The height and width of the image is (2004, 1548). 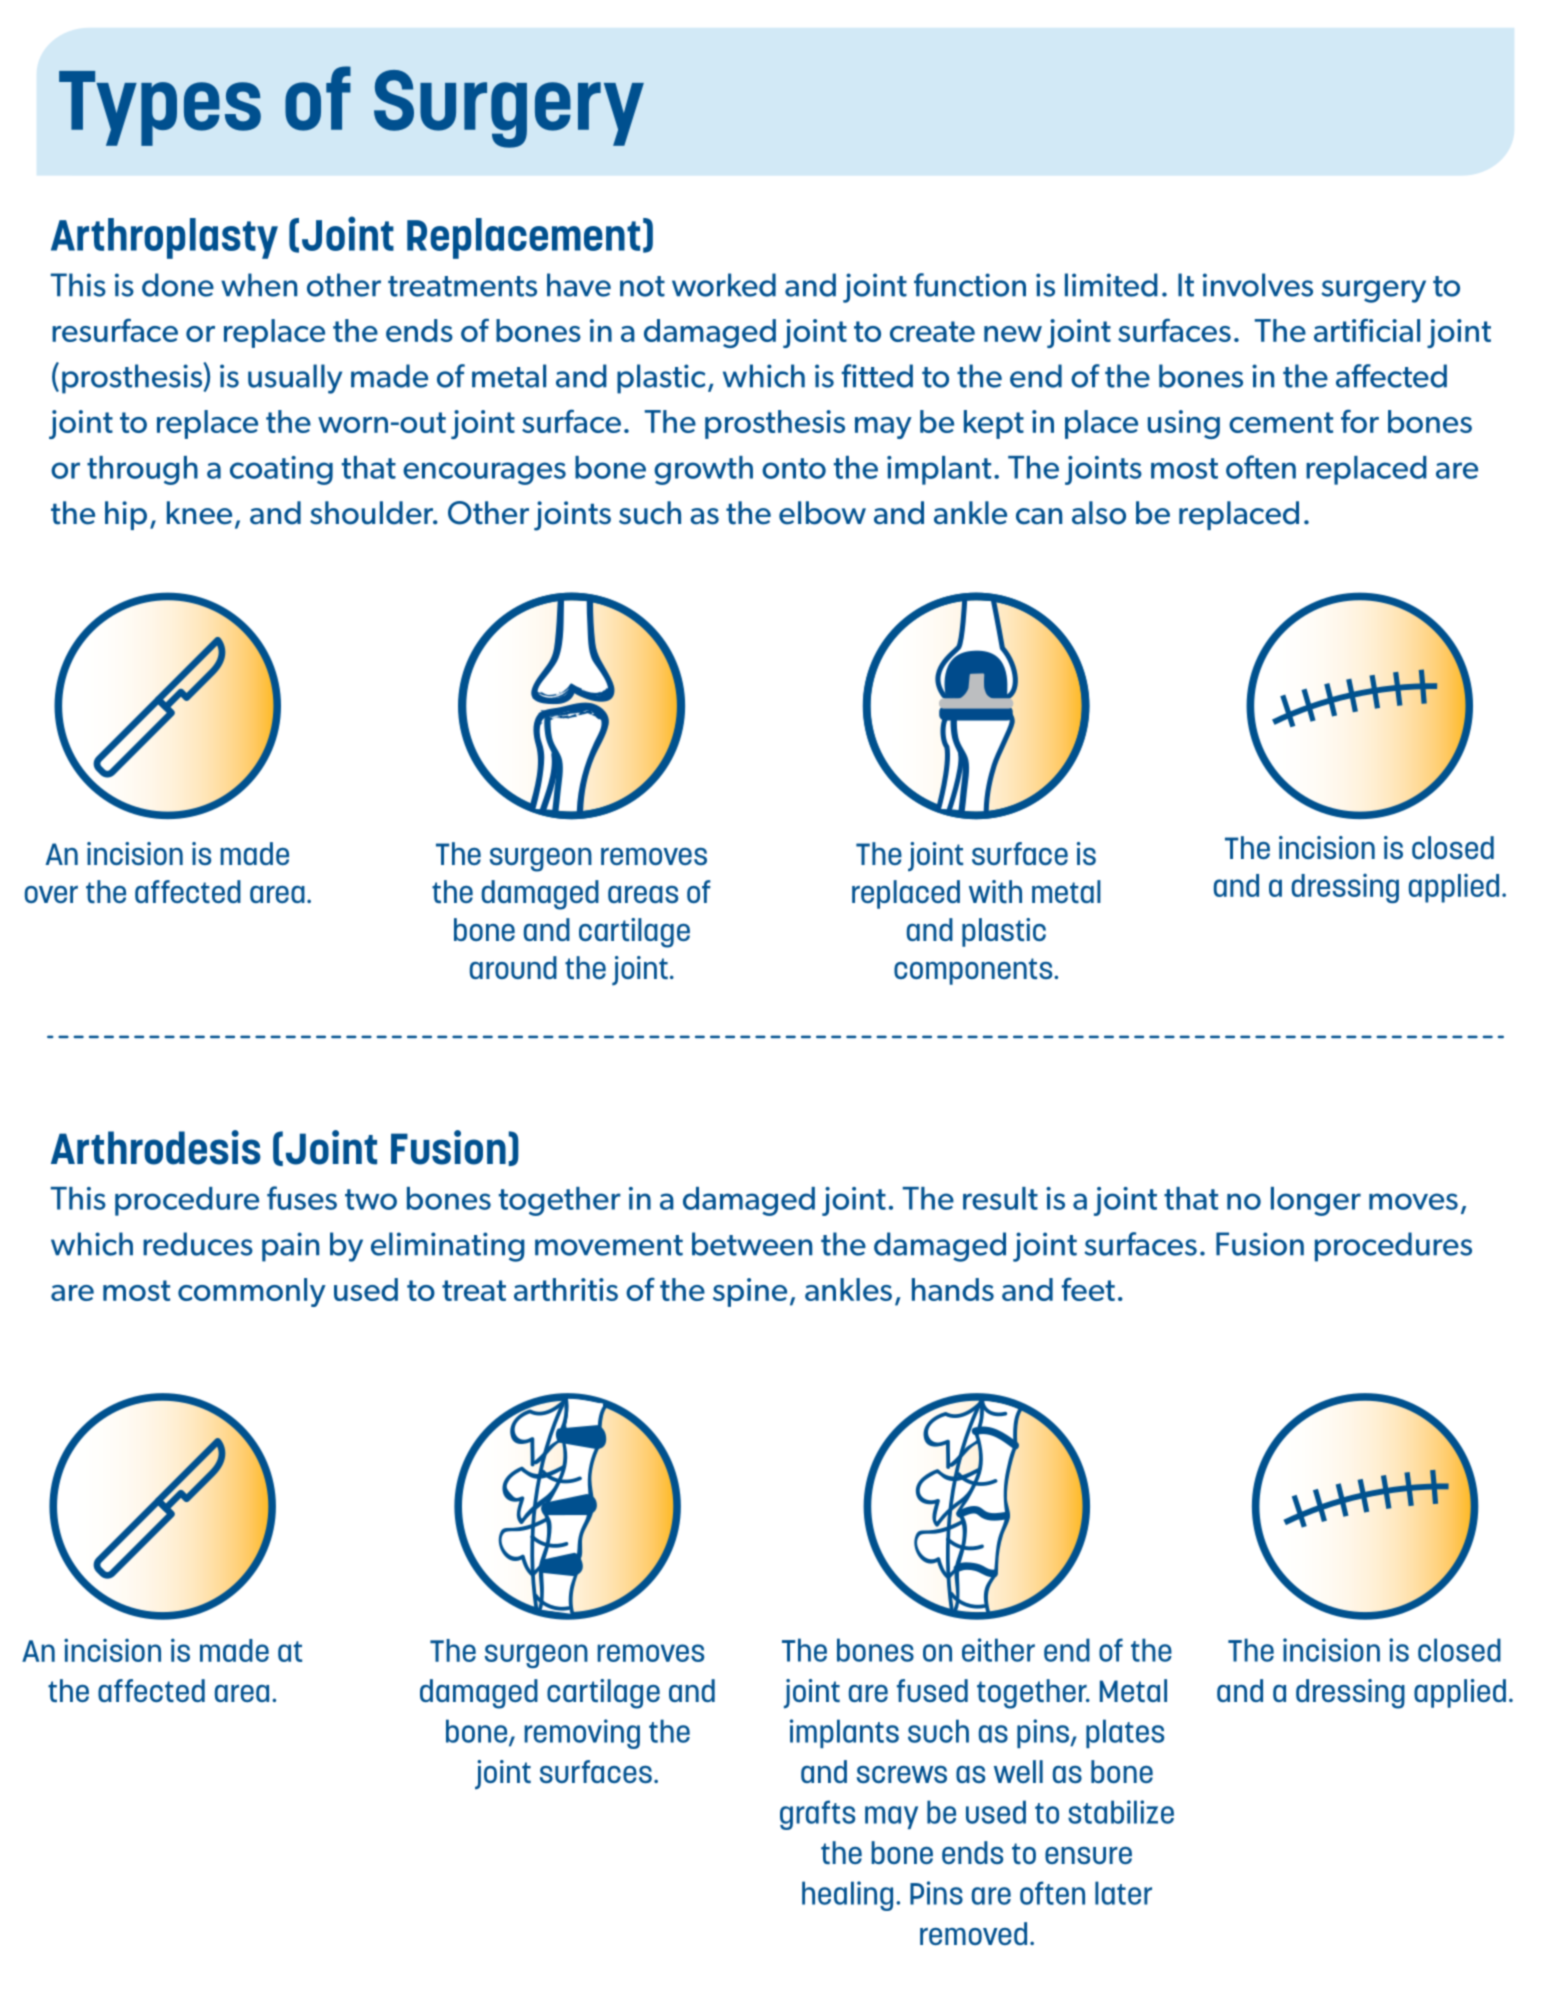 I want to click on healing, so click(x=847, y=1896).
